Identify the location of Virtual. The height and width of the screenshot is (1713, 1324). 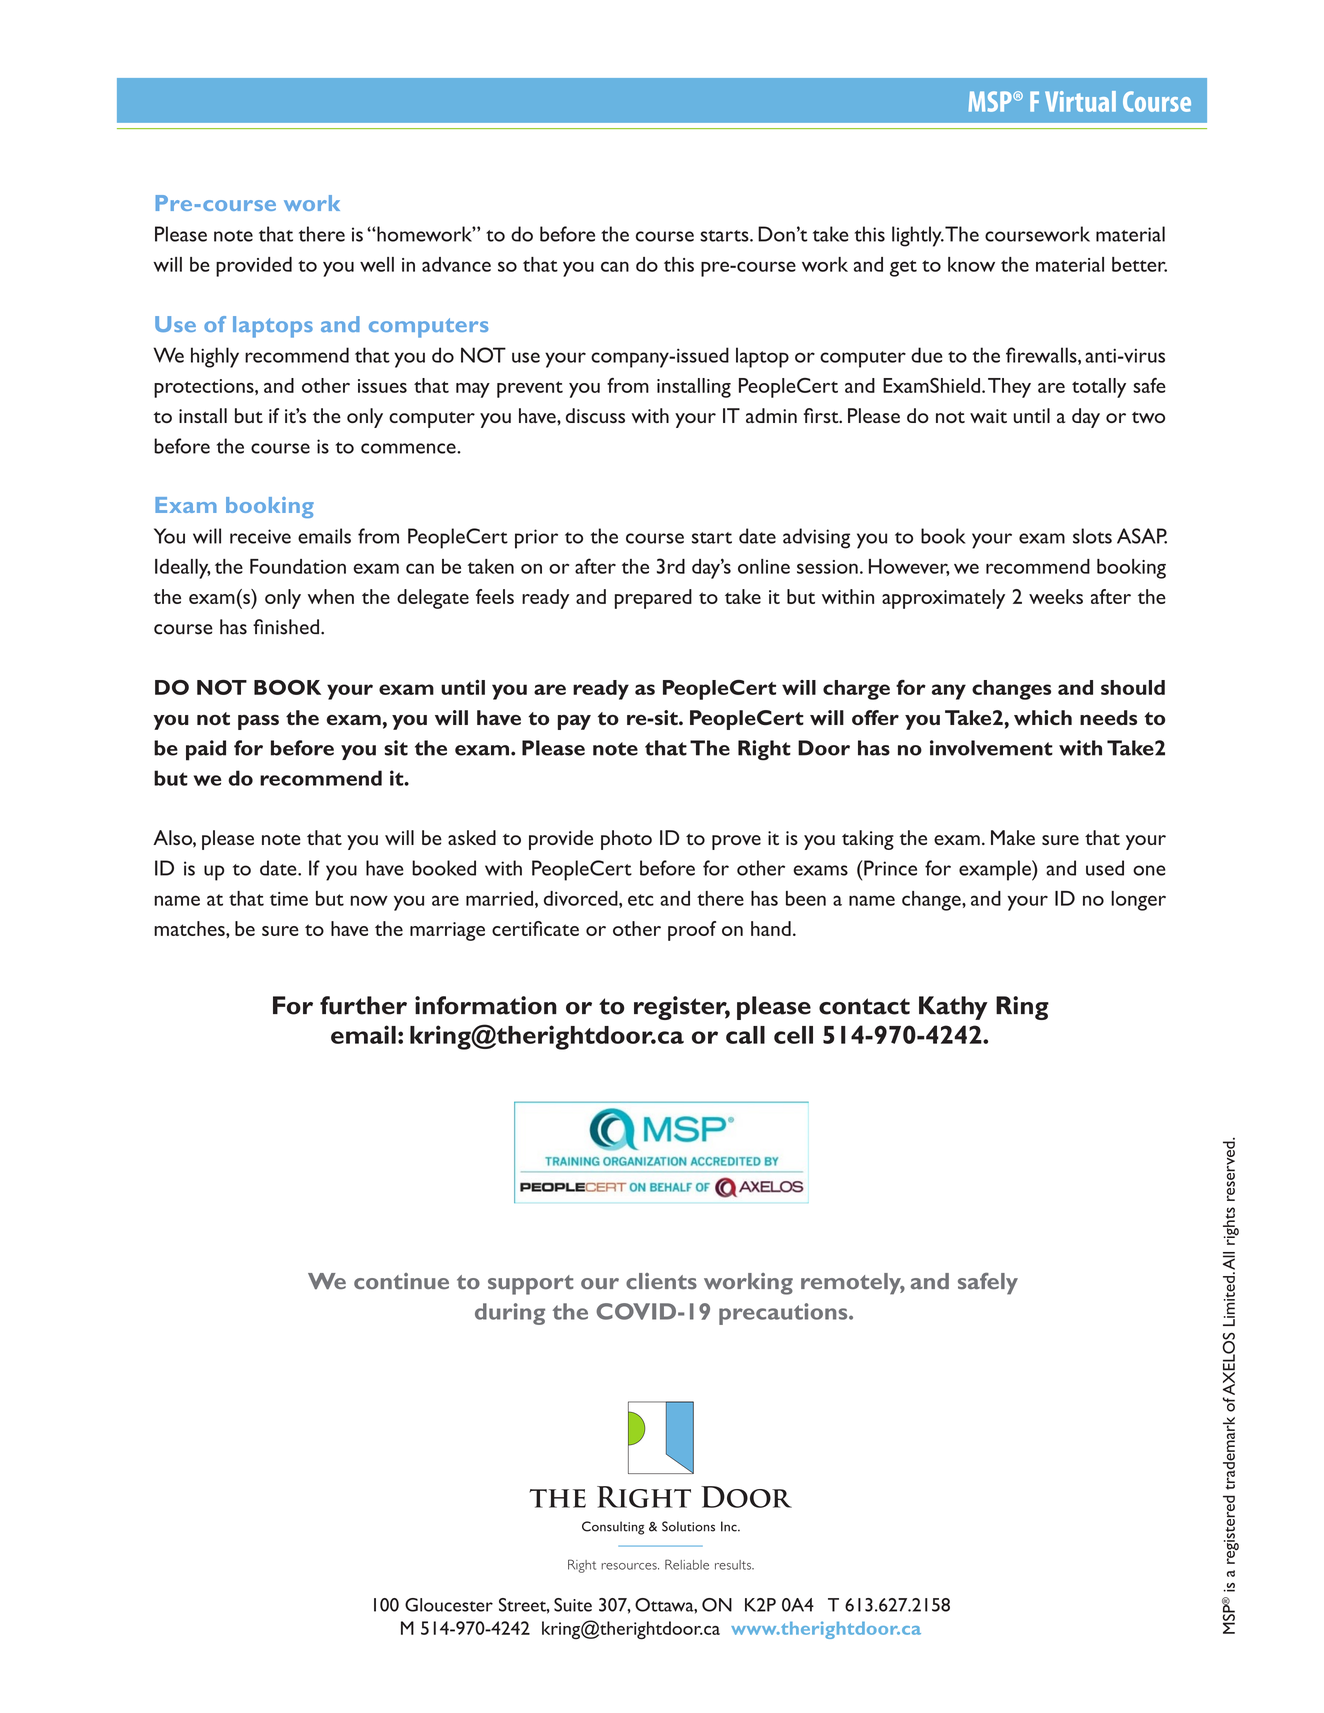
(1080, 101).
